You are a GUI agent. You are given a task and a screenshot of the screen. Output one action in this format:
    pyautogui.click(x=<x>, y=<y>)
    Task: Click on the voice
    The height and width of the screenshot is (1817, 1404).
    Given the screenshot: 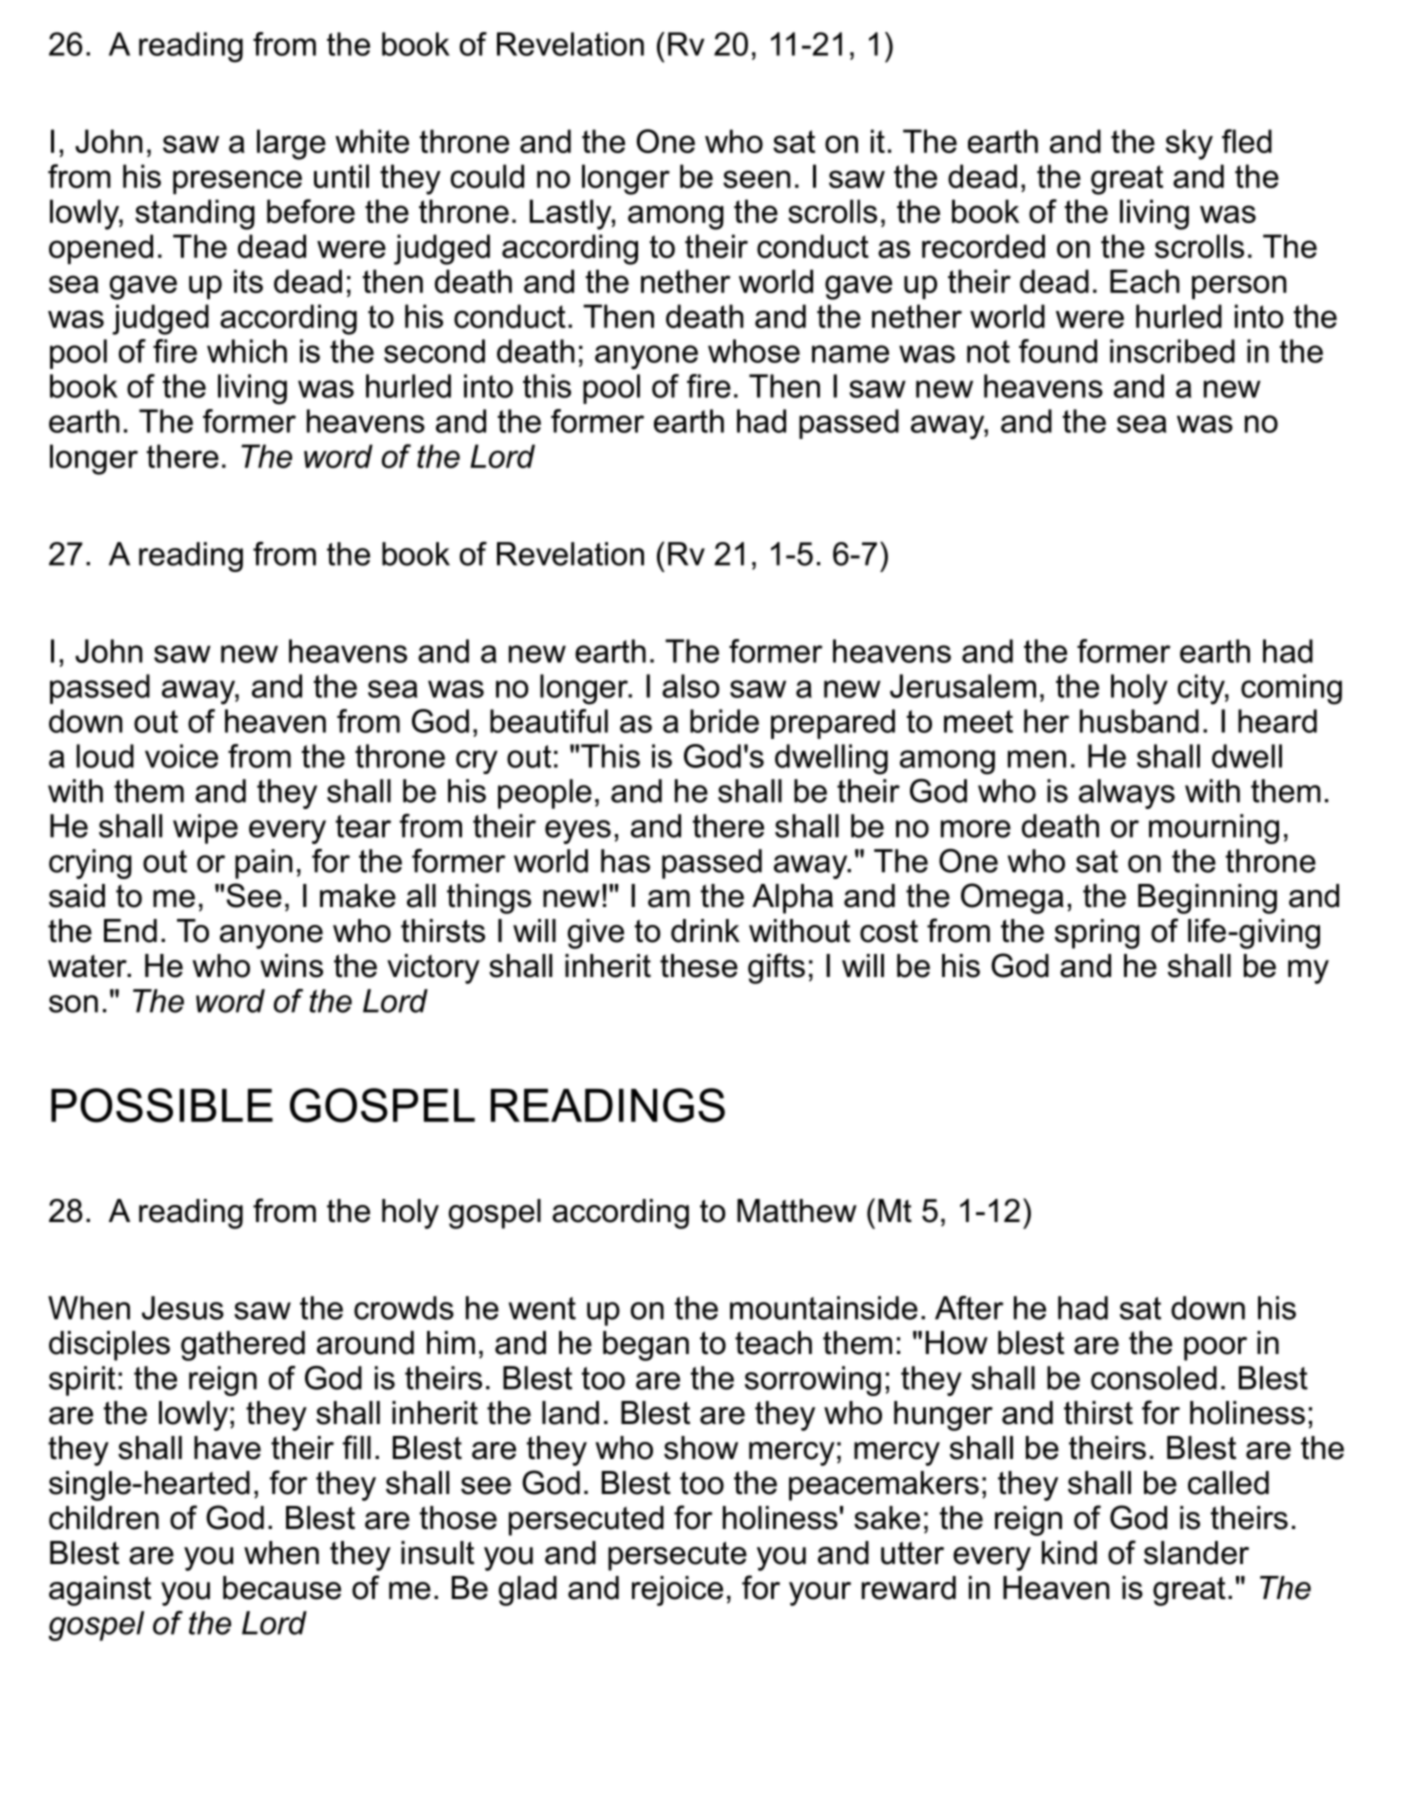 What is the action you would take?
    pyautogui.click(x=181, y=756)
